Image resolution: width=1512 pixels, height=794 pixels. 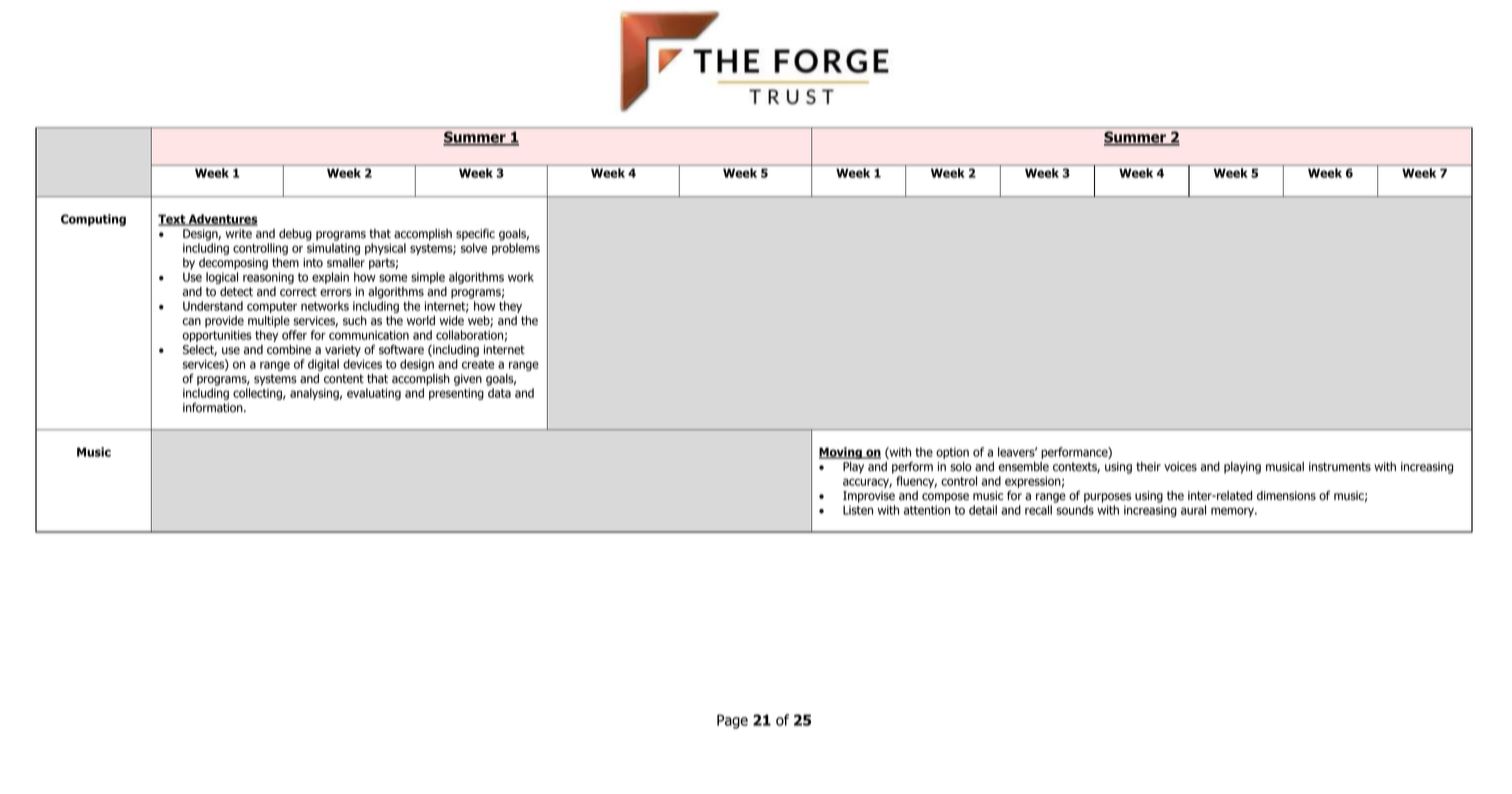 What do you see at coordinates (516, 249) in the screenshot?
I see `problems` at bounding box center [516, 249].
